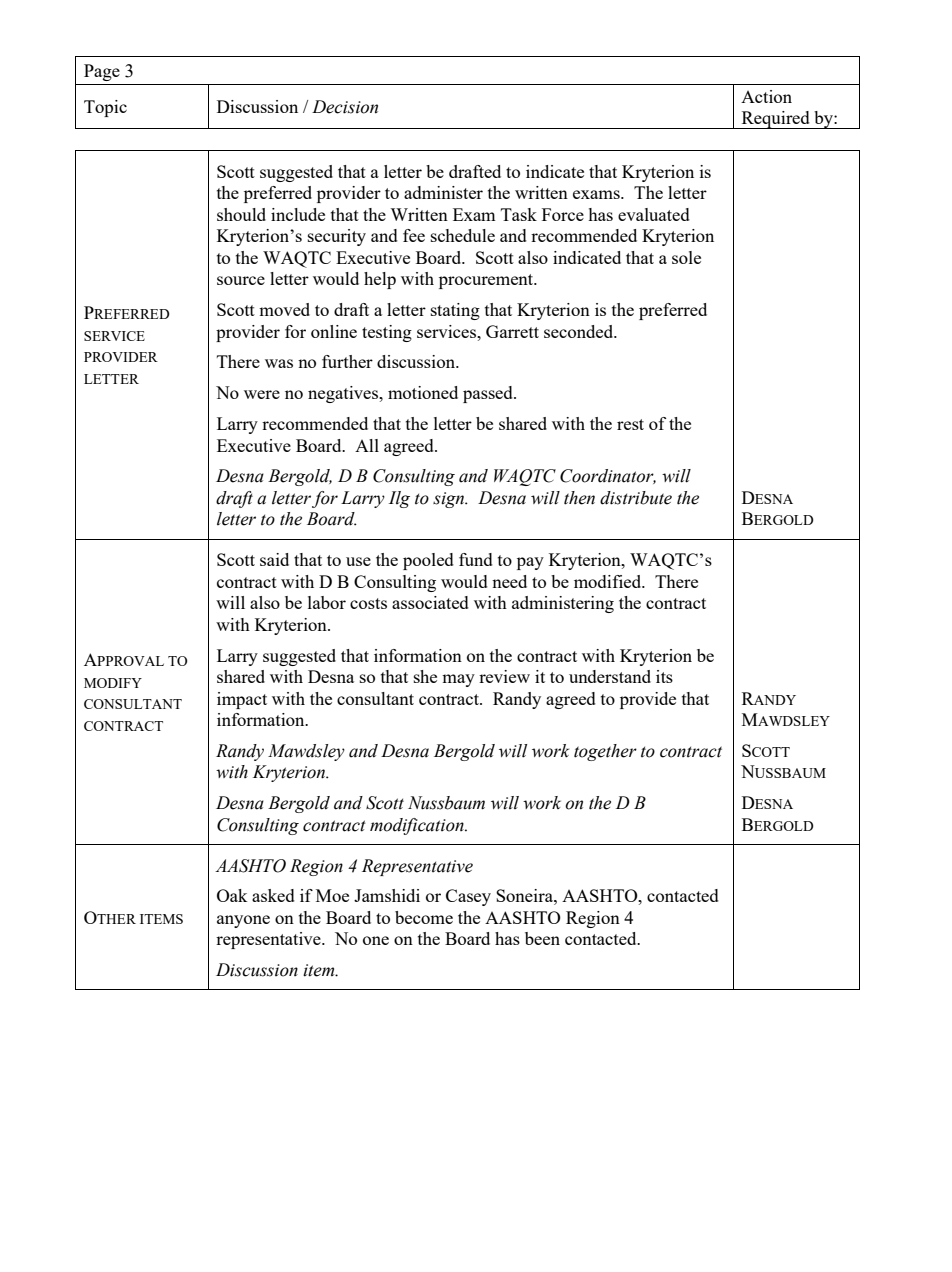 The image size is (952, 1272). What do you see at coordinates (450, 500) in the document?
I see `sign` at bounding box center [450, 500].
